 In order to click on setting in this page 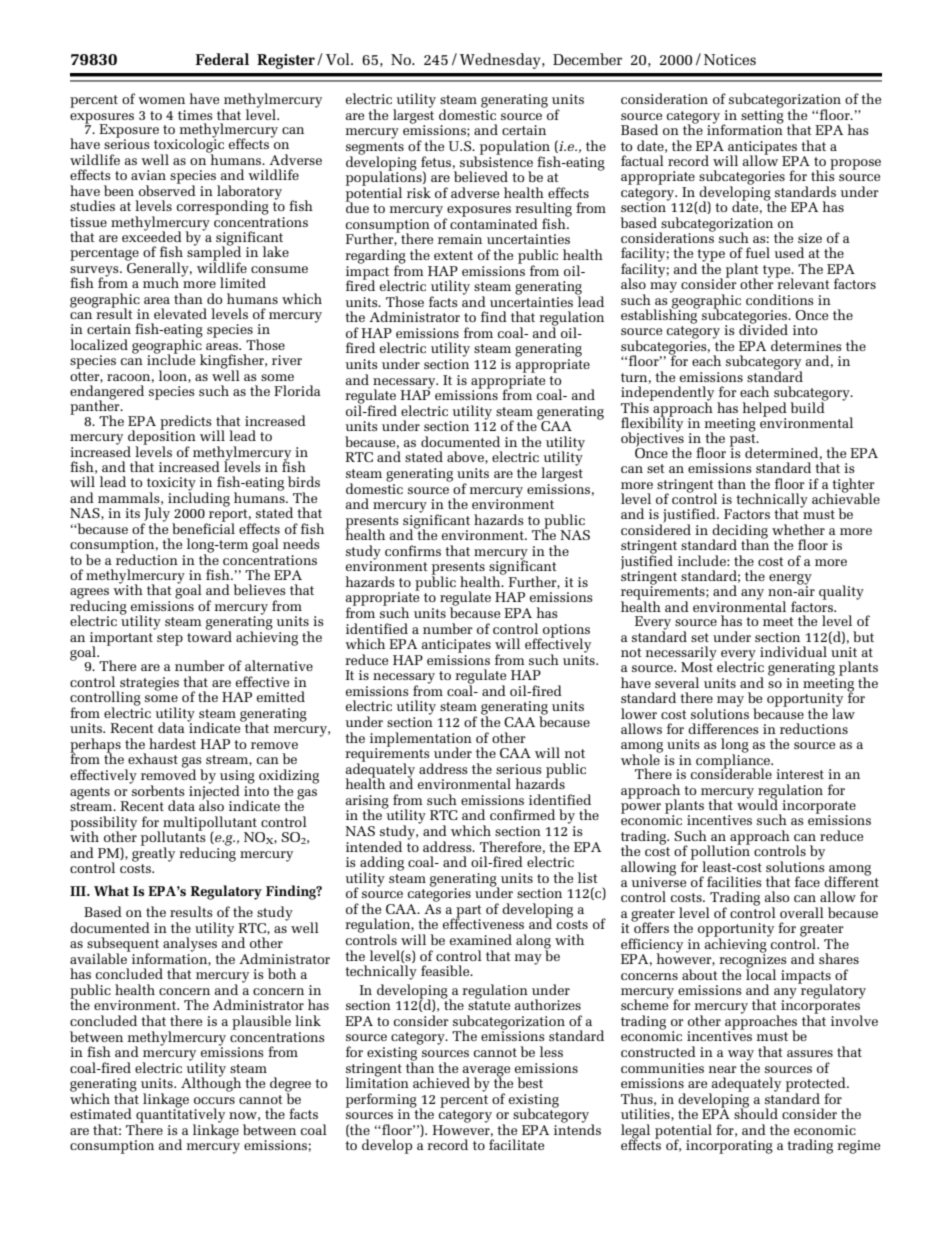, I will do `click(762, 116)`.
